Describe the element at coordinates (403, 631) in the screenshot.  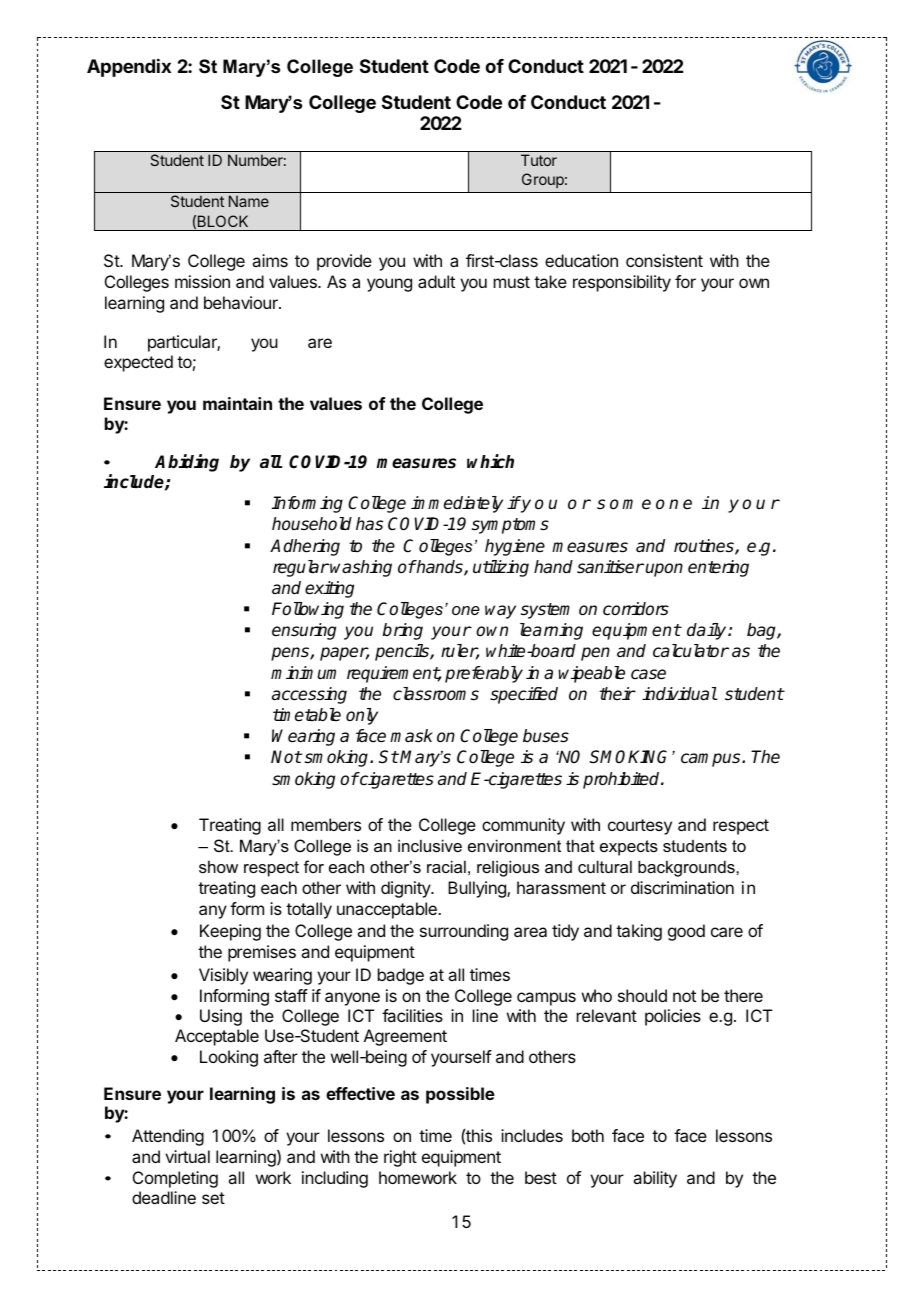
I see `bring` at that location.
